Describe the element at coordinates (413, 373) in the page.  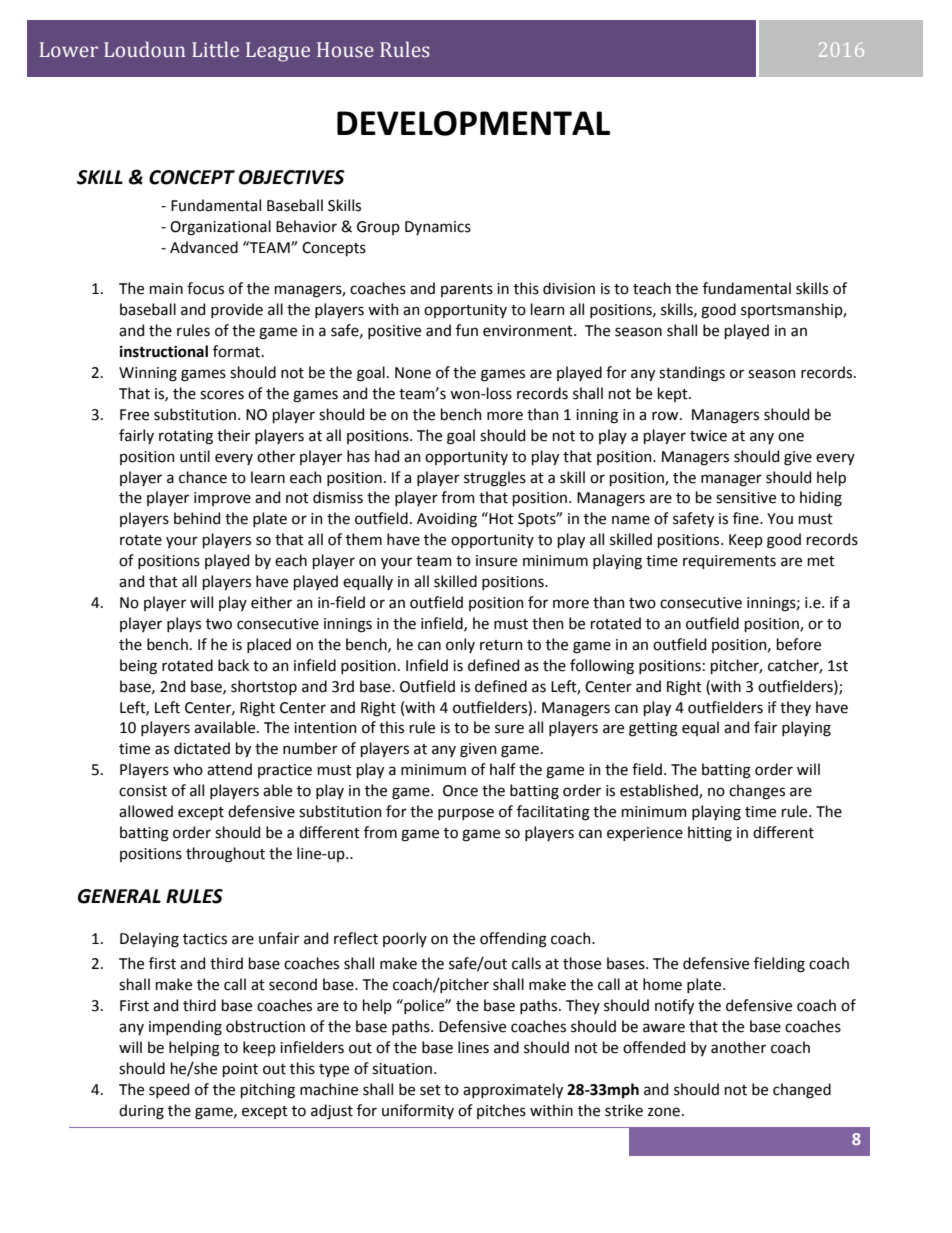
I see `None` at that location.
